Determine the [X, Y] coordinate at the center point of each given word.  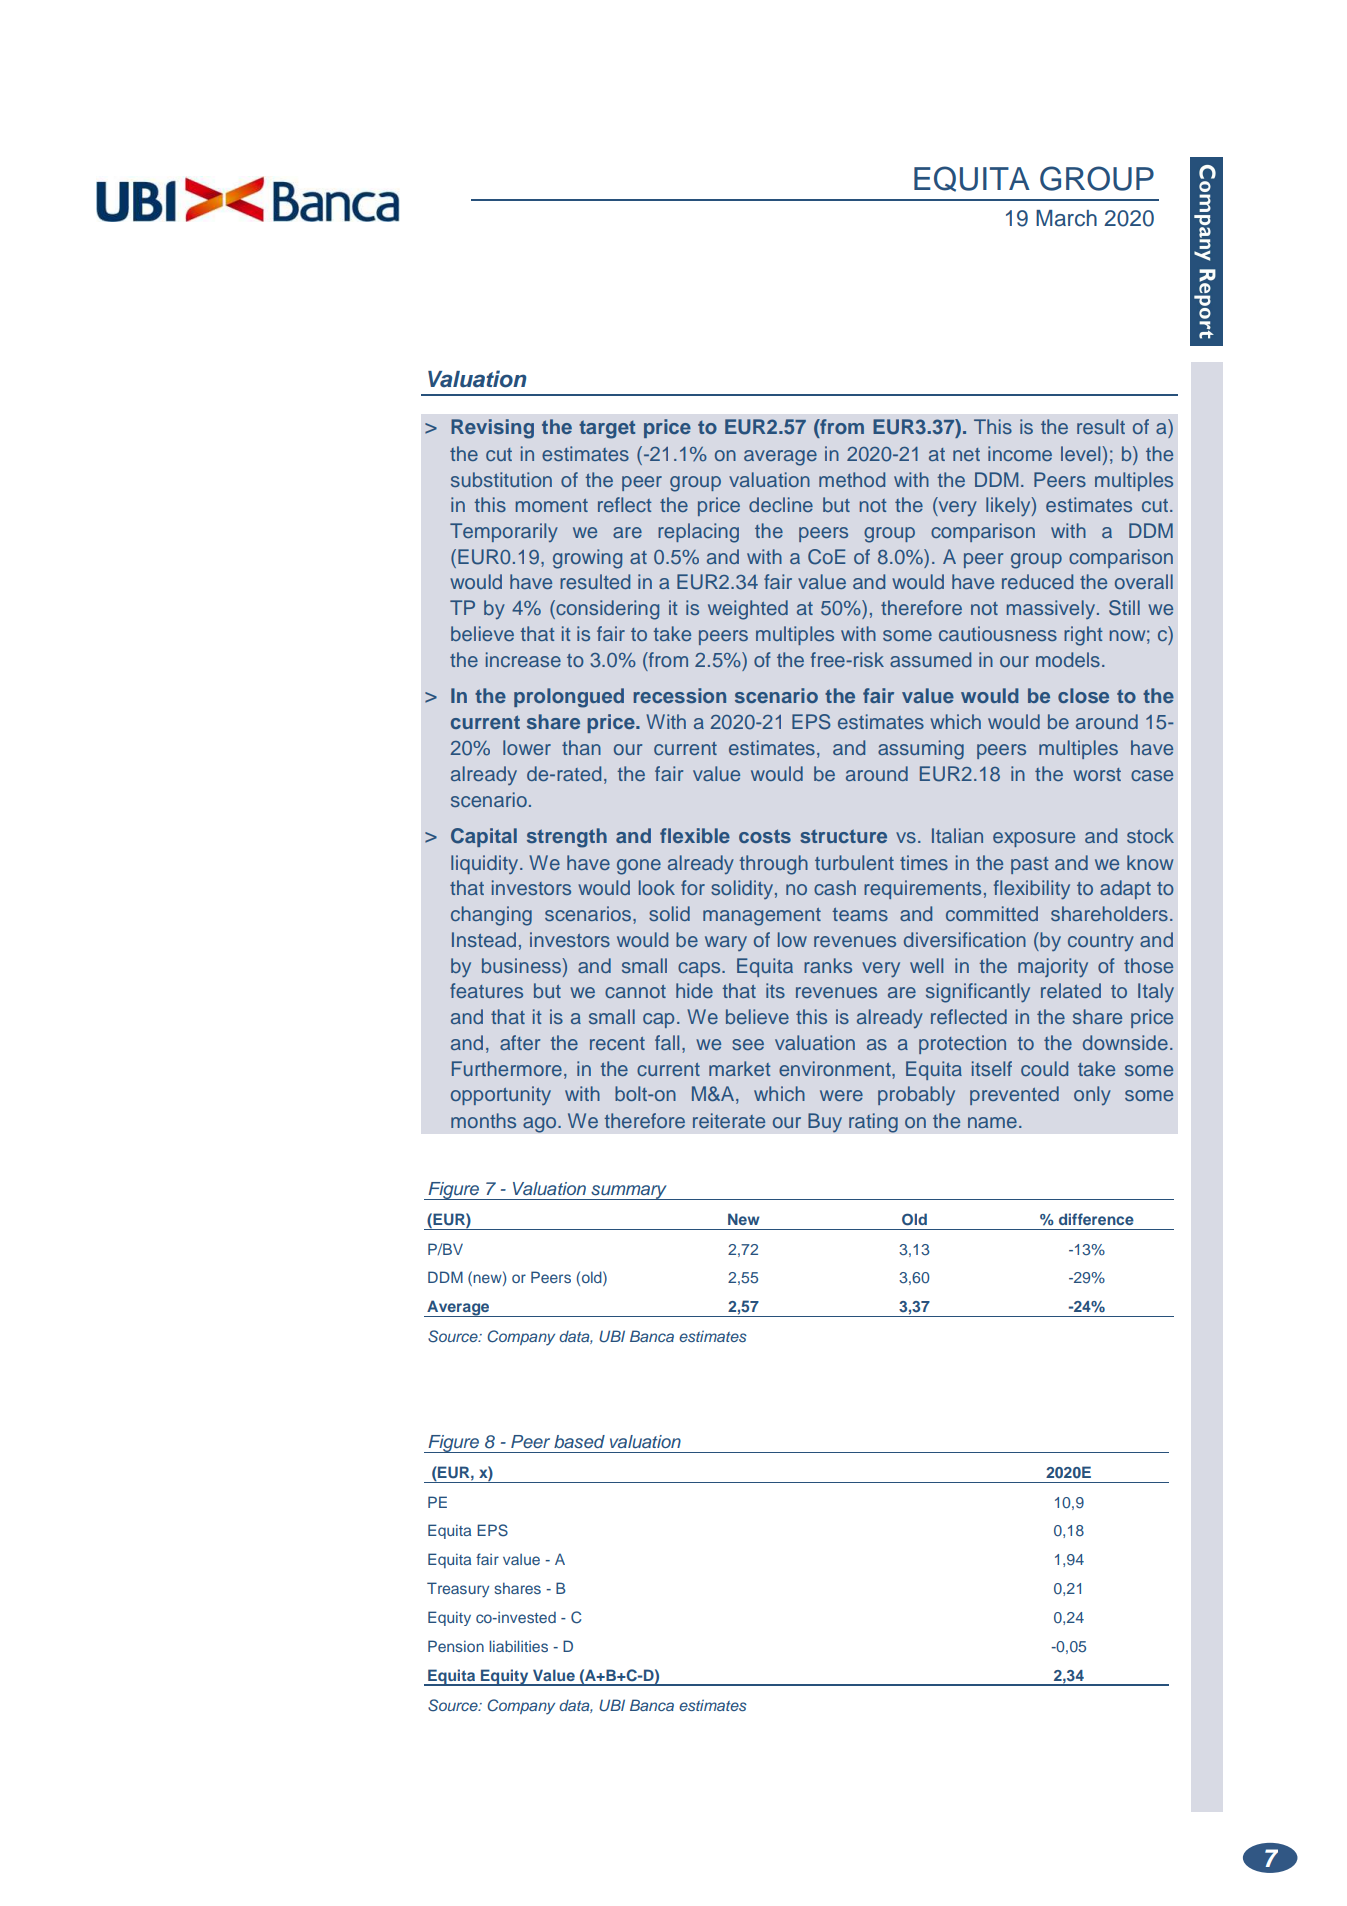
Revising [492, 429]
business [522, 965]
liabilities [518, 1646]
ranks [828, 965]
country [1101, 942]
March [1066, 218]
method [852, 479]
